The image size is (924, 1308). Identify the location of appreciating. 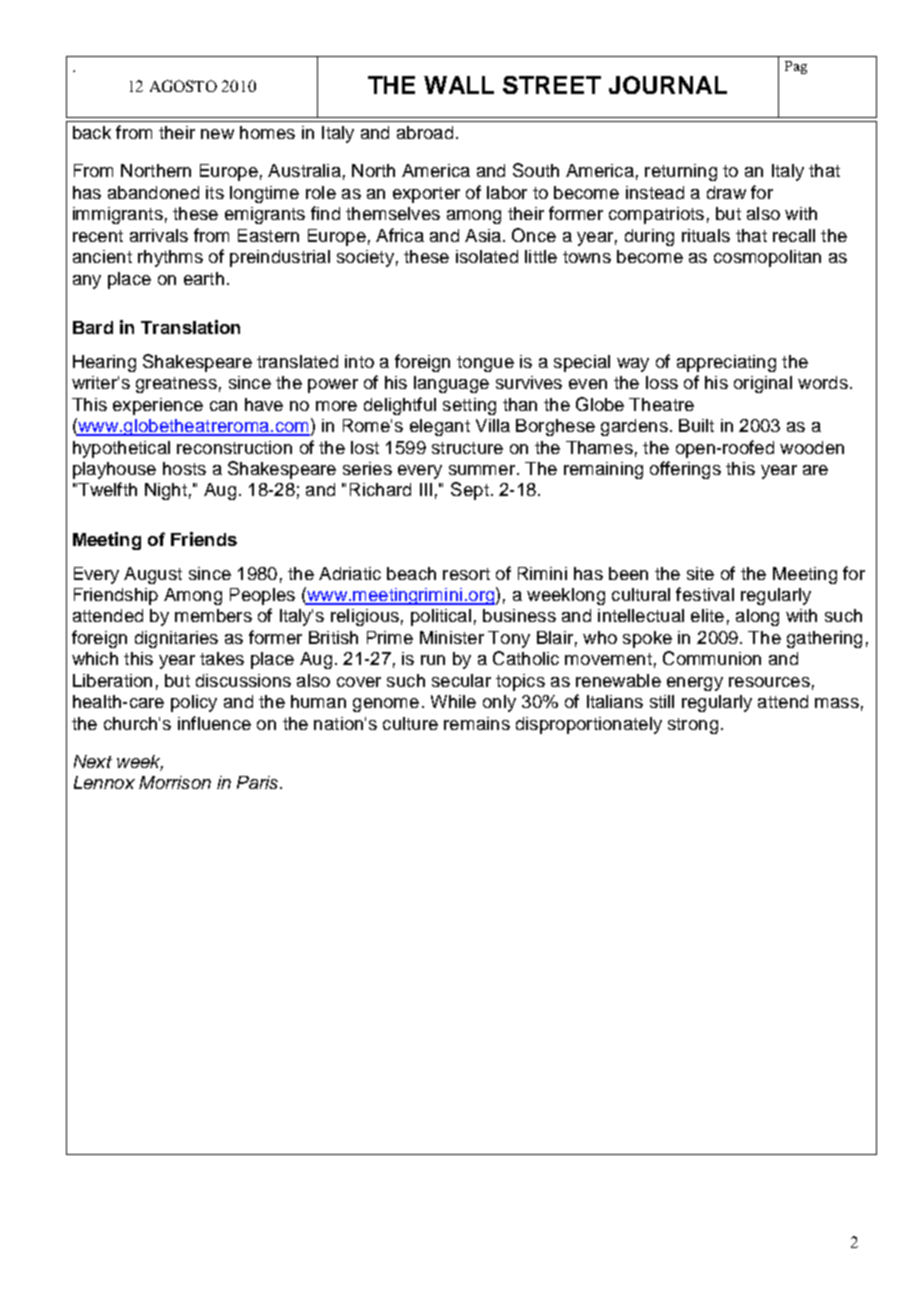
(726, 363).
